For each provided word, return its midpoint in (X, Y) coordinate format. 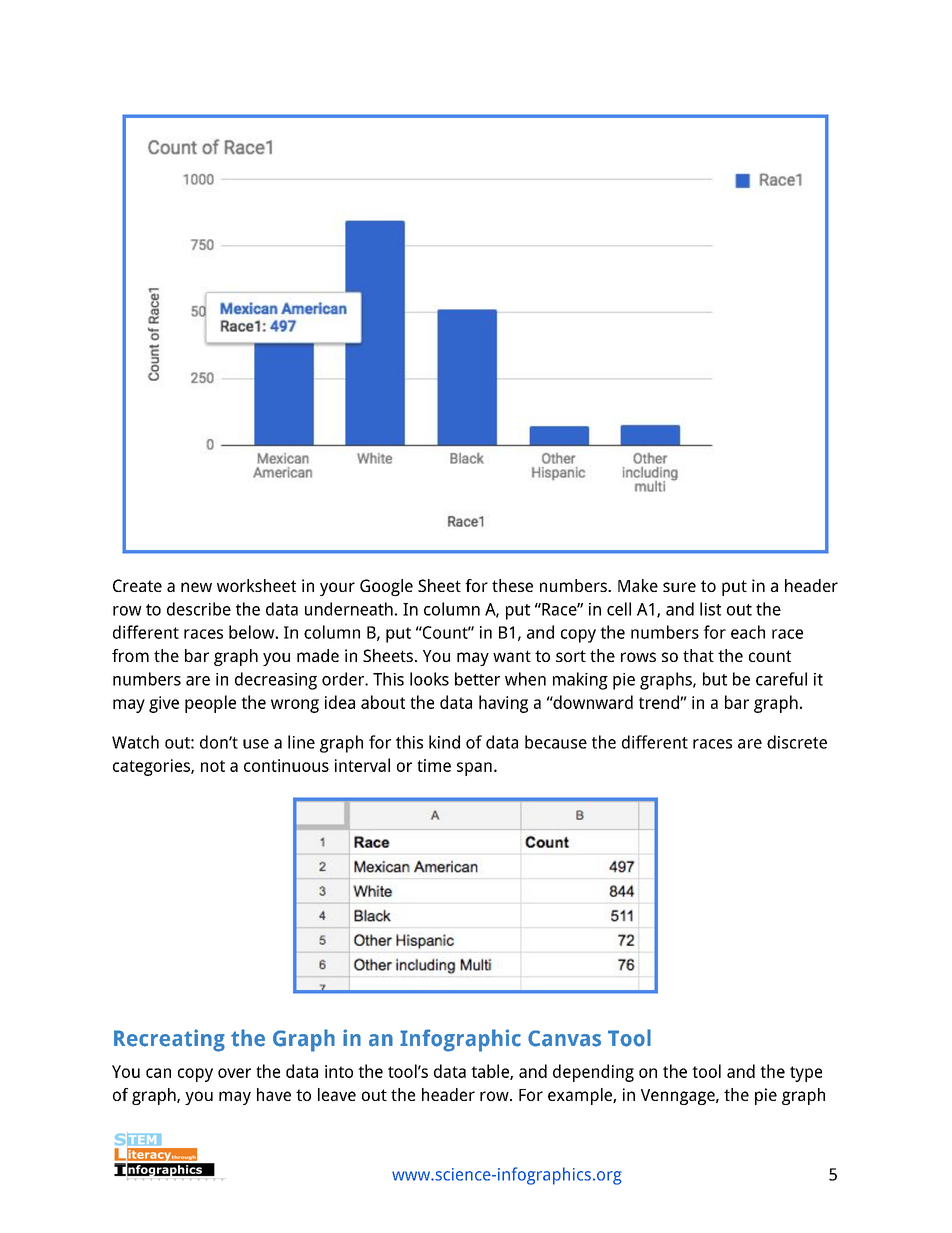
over (234, 1073)
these (512, 585)
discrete (797, 742)
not (213, 766)
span (474, 769)
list (710, 609)
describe (199, 609)
